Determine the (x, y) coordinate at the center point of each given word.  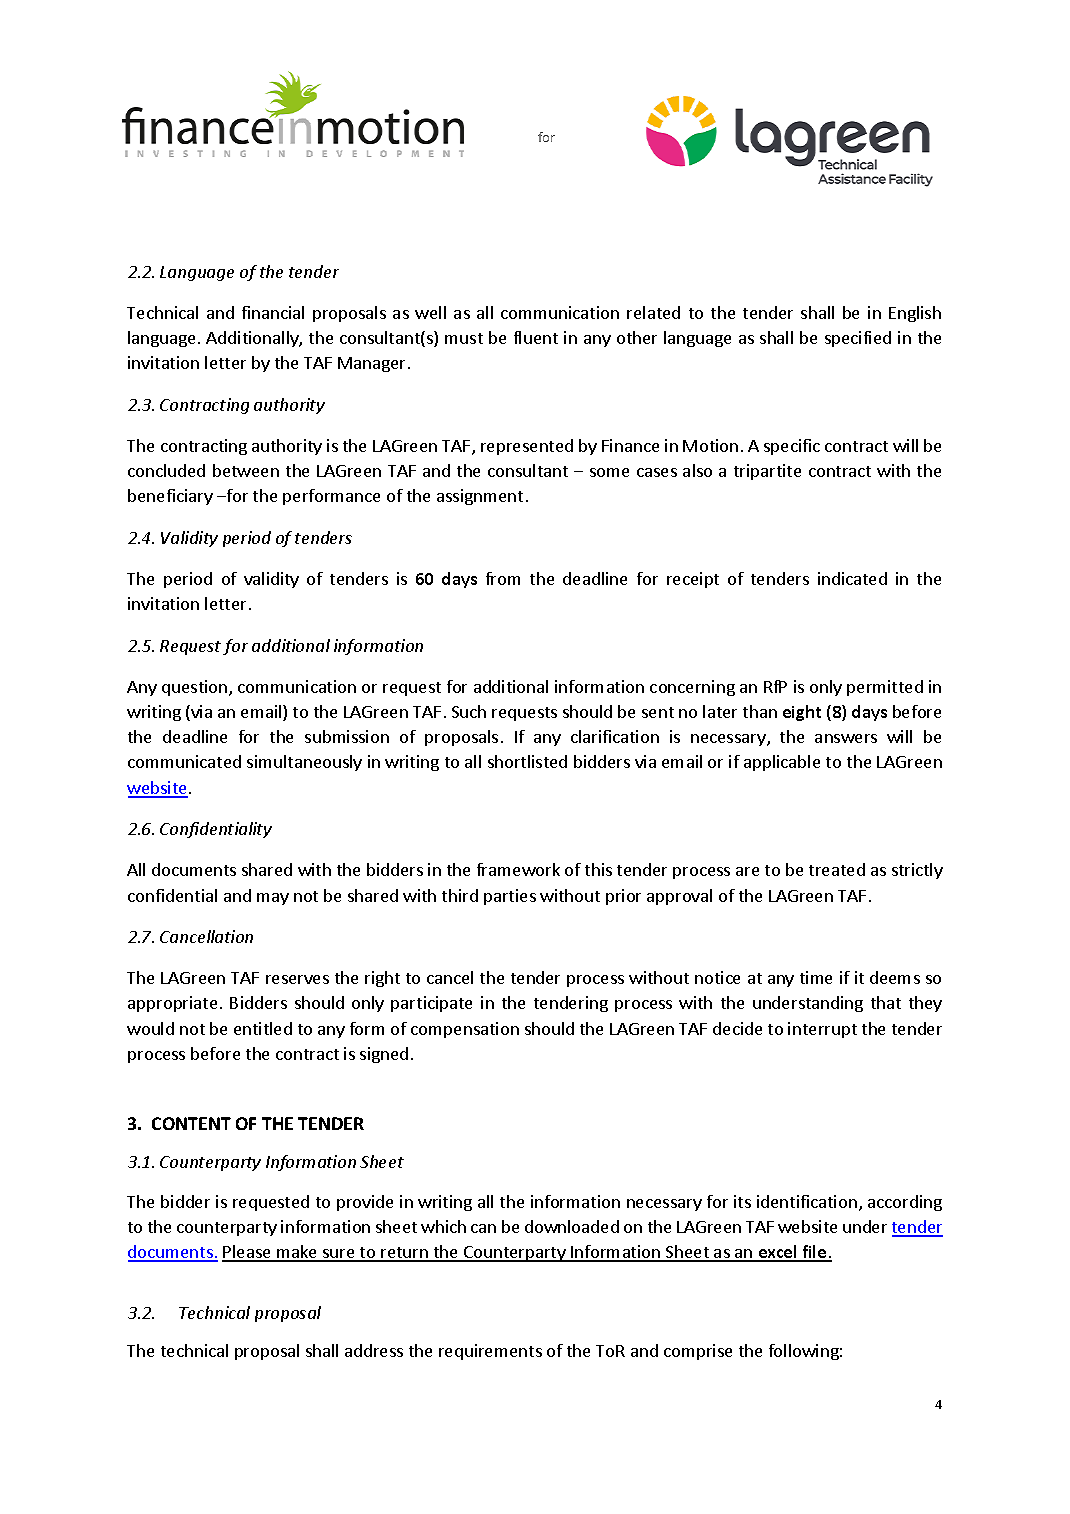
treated (837, 869)
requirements (490, 1352)
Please (247, 1253)
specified (858, 339)
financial (273, 312)
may (273, 899)
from (503, 578)
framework (518, 869)
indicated (852, 578)
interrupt (822, 1030)
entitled (263, 1028)
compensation (465, 1030)
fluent (536, 337)
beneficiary (170, 497)
